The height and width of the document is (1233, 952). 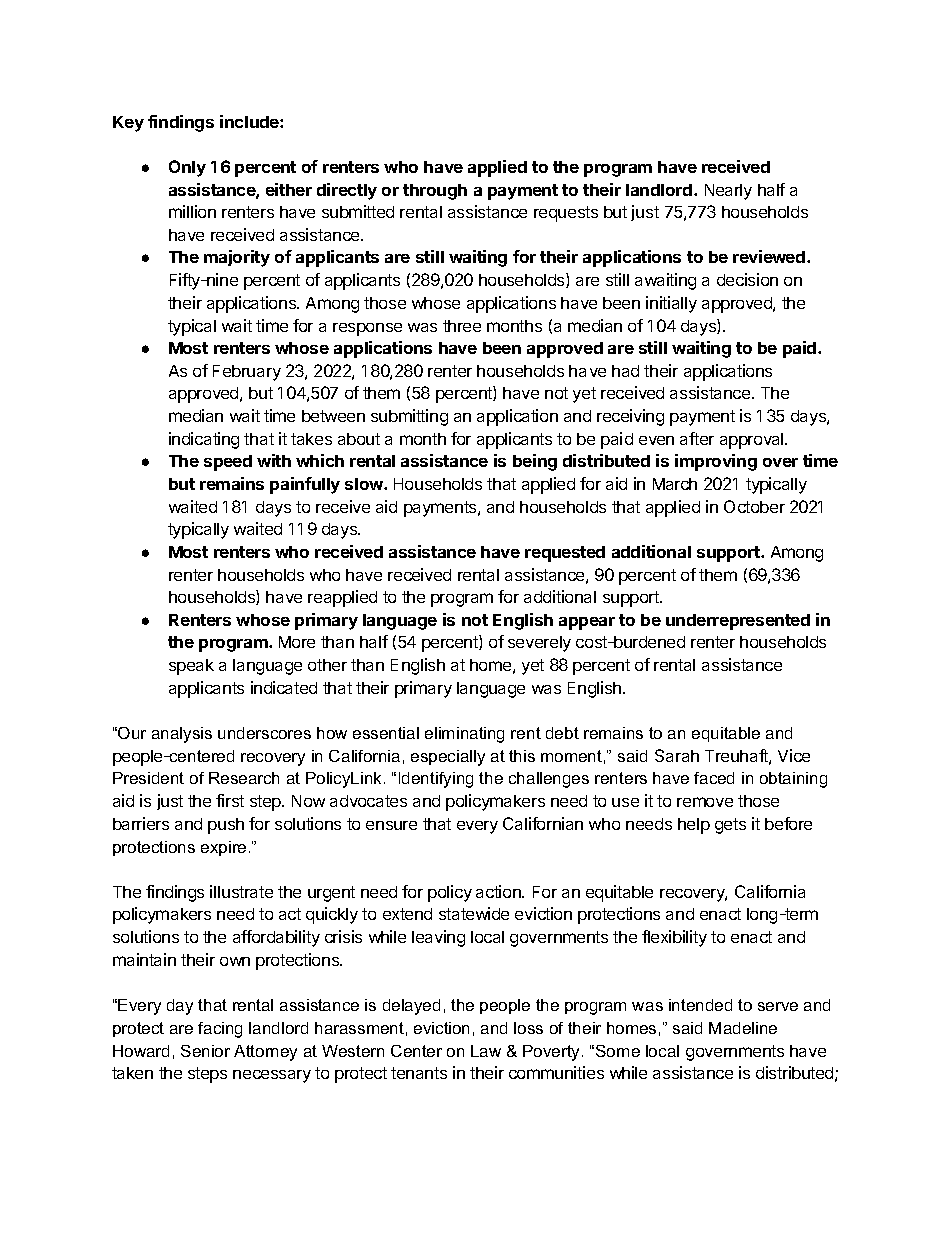 I want to click on submitting, so click(x=409, y=417).
